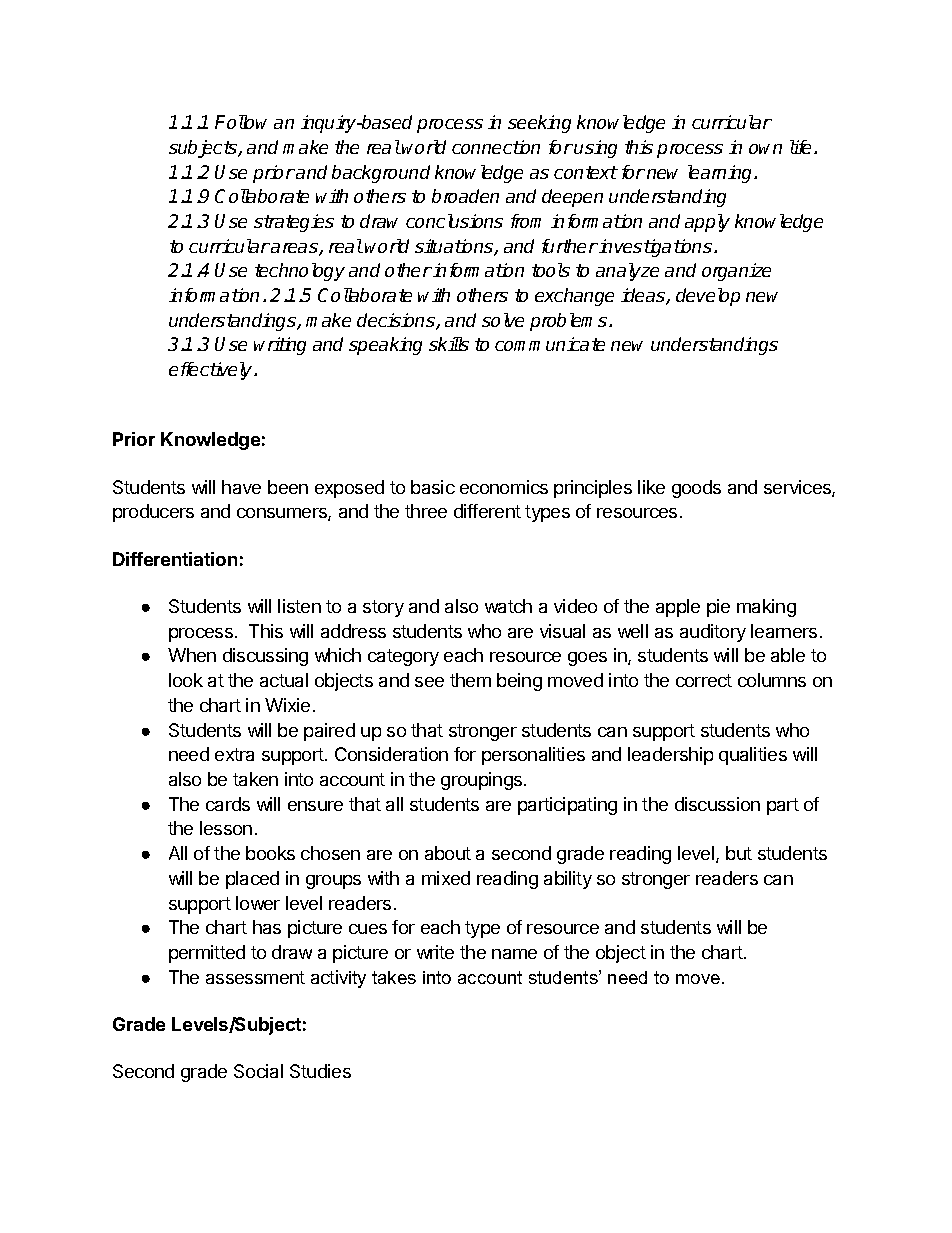  Describe the element at coordinates (496, 147) in the screenshot. I see `connection` at that location.
